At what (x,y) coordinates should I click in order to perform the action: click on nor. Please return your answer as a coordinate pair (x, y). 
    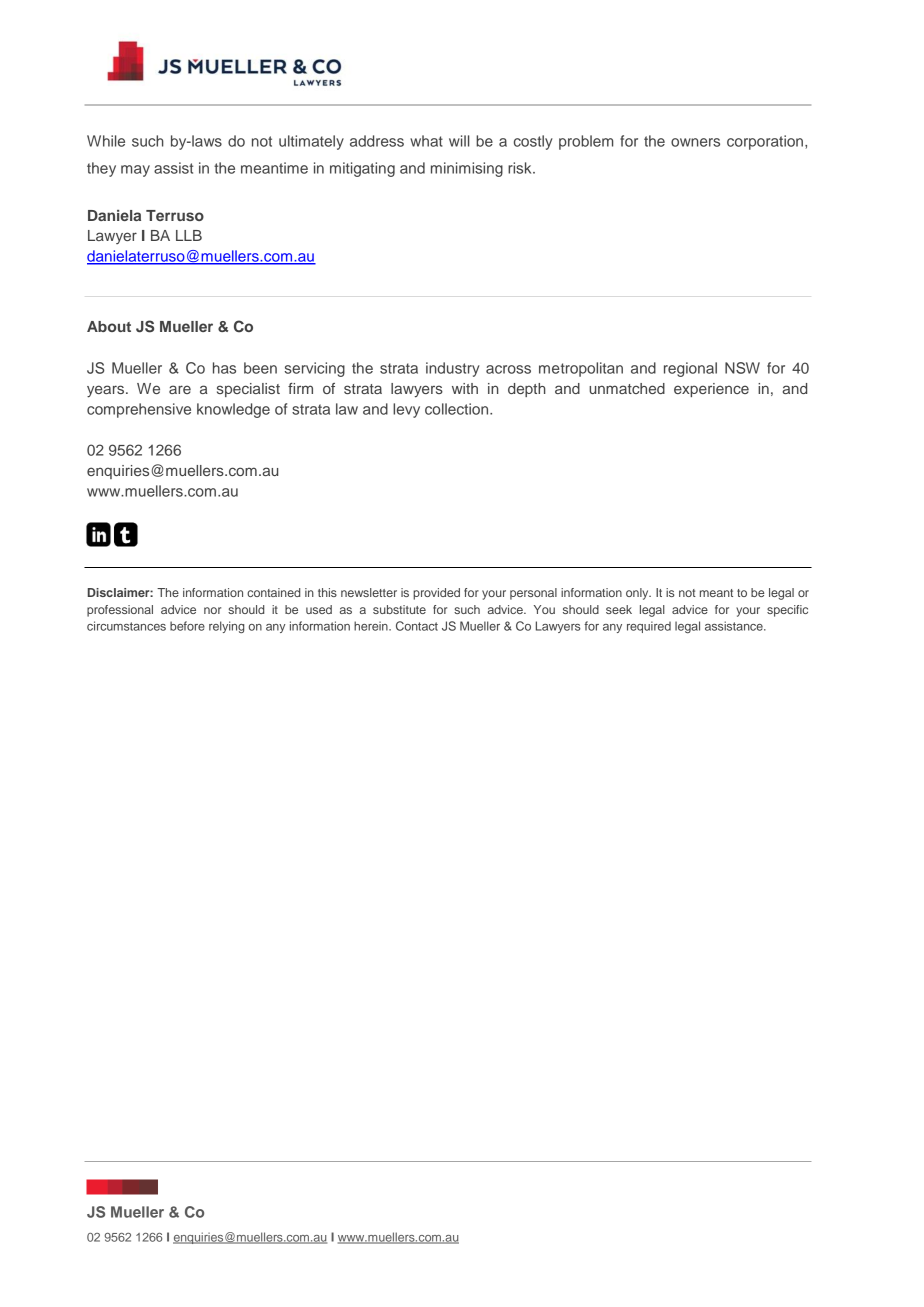
    Looking at the image, I should click on (212, 610).
